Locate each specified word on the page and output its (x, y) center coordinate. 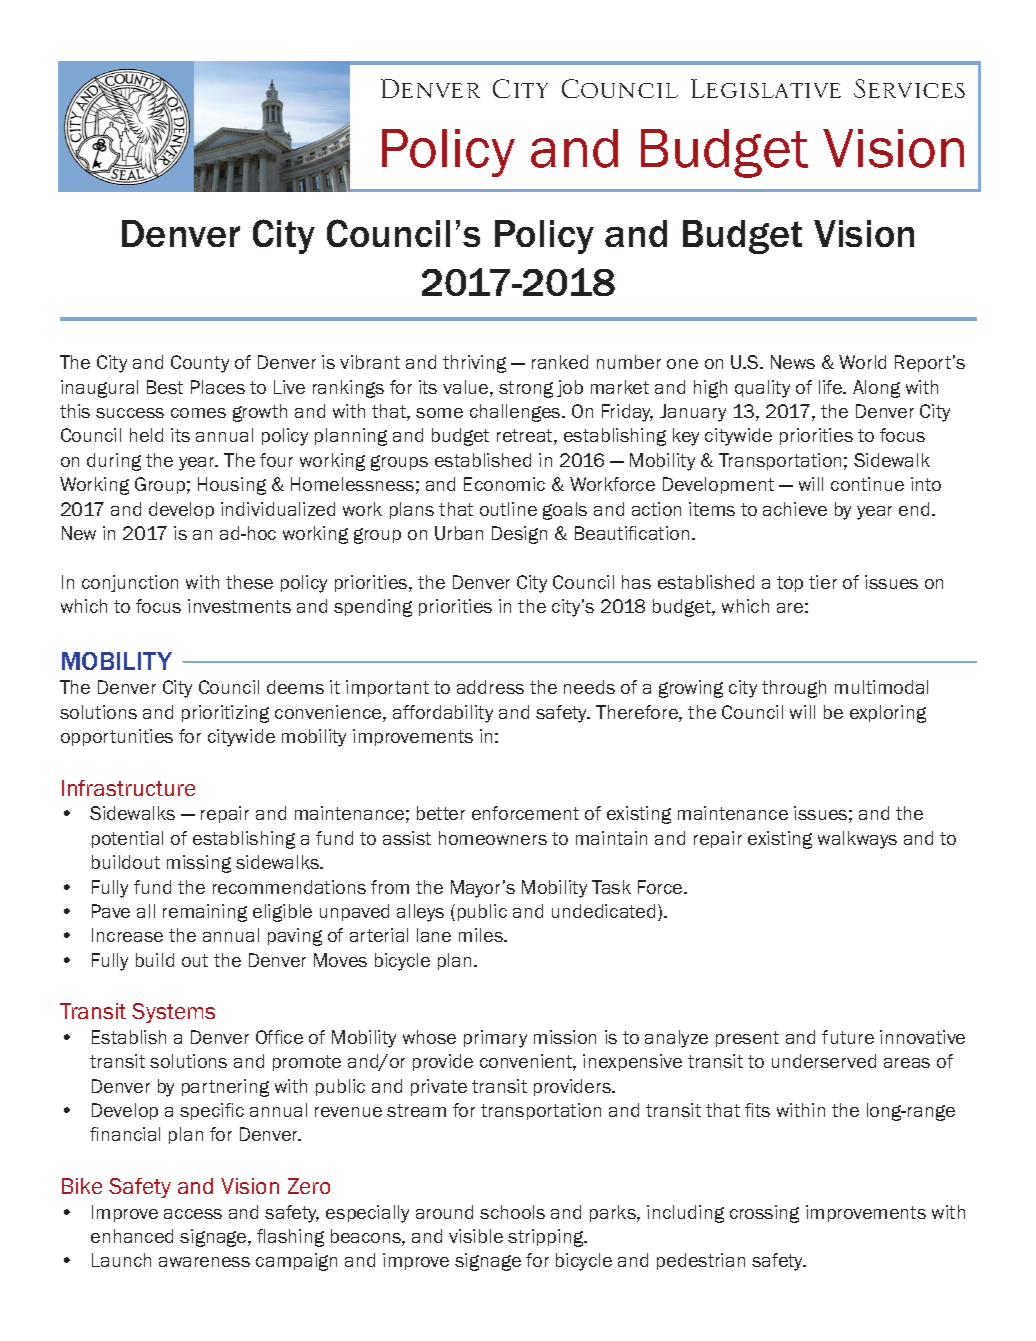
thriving (474, 364)
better (441, 813)
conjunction (130, 583)
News (793, 362)
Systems (173, 1013)
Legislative (766, 88)
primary (495, 1039)
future (848, 1037)
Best (165, 387)
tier (823, 582)
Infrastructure (128, 788)
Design (519, 535)
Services (909, 88)
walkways (857, 840)
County (200, 364)
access (193, 1214)
